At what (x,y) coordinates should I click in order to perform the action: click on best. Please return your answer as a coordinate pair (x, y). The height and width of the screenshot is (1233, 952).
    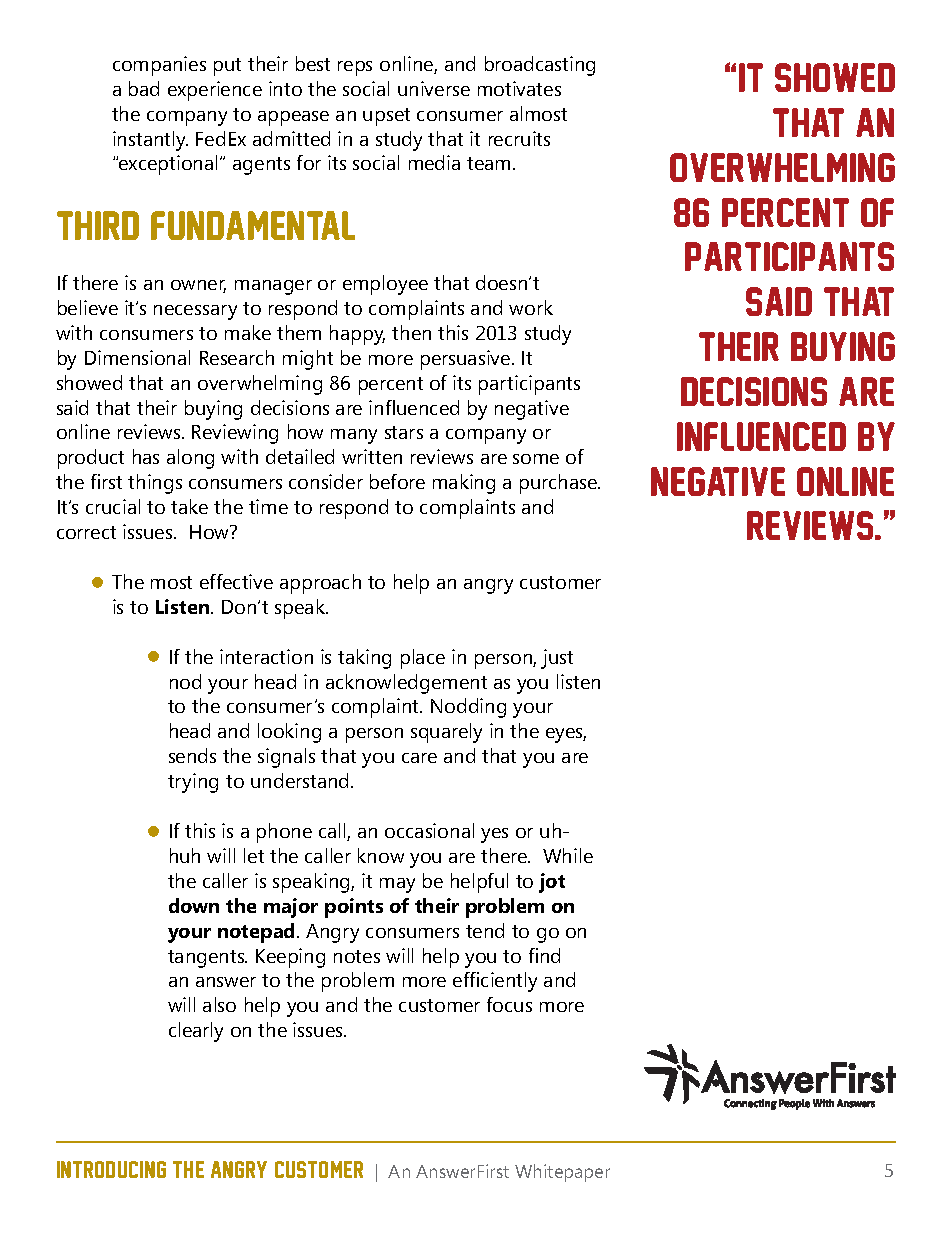
    Looking at the image, I should click on (313, 63).
